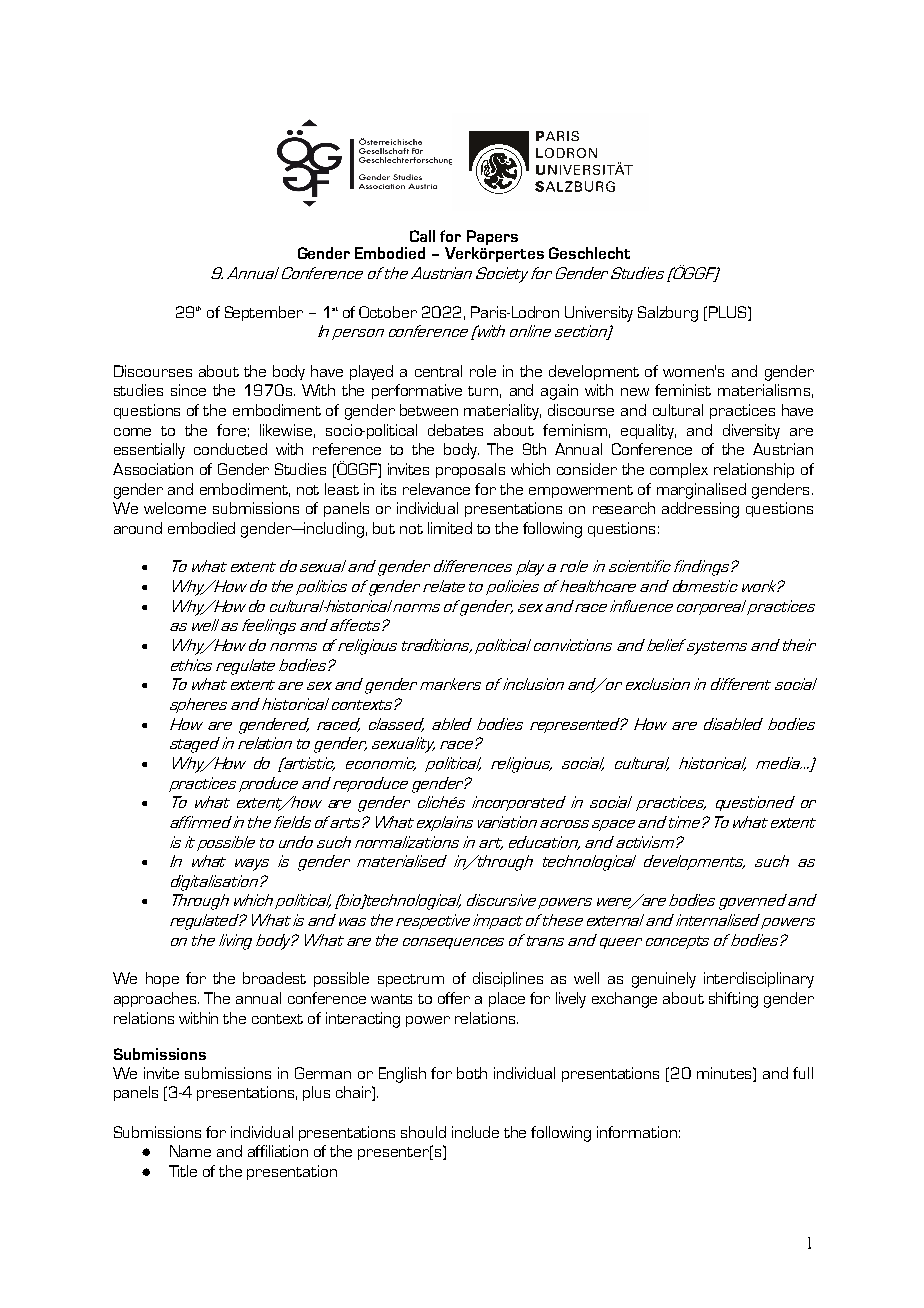 This screenshot has width=924, height=1308. What do you see at coordinates (492, 239) in the screenshot?
I see `Papers` at bounding box center [492, 239].
